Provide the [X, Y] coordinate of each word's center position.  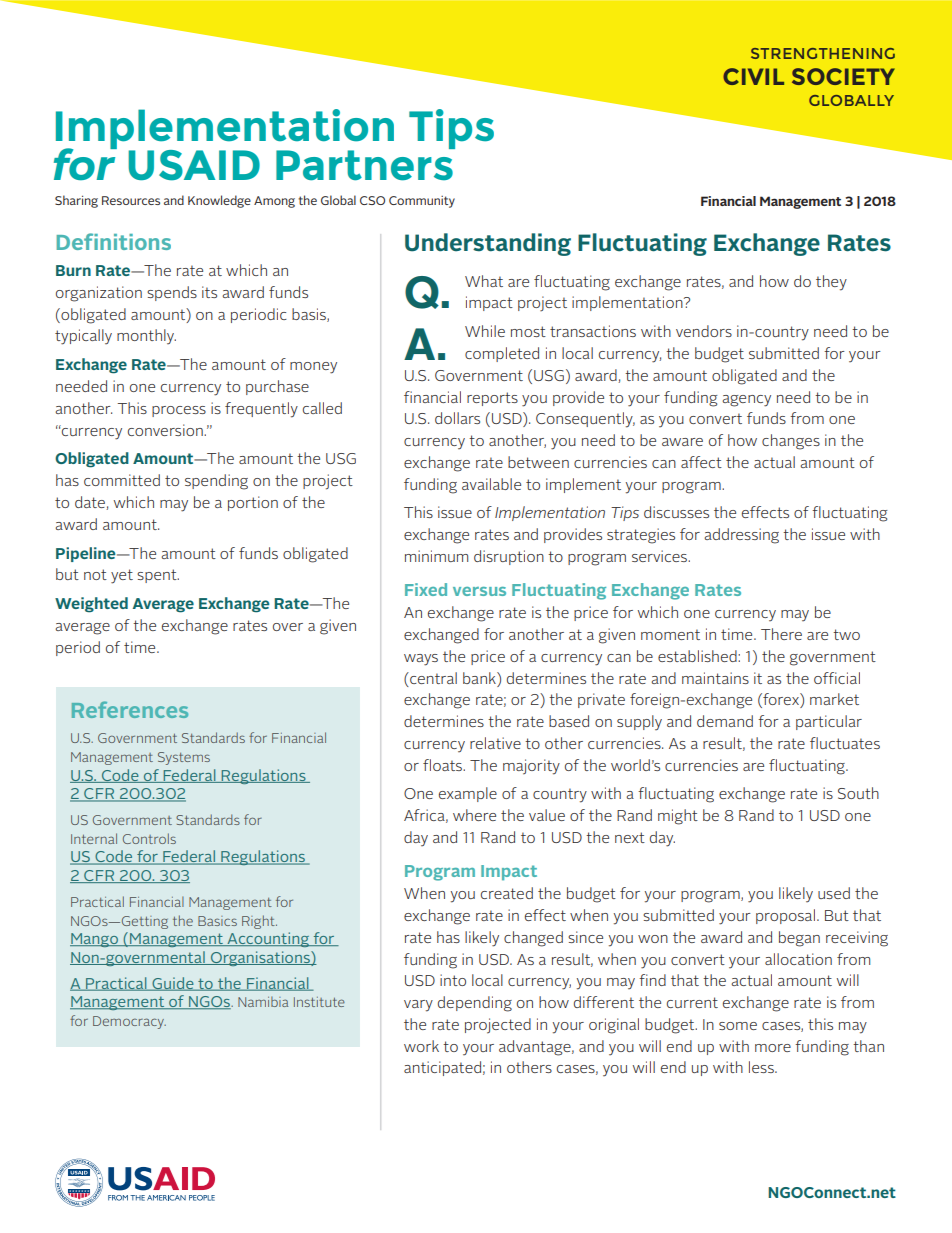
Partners [365, 164]
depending [475, 1004]
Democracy [129, 1022]
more [773, 1048]
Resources [131, 200]
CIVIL [753, 76]
